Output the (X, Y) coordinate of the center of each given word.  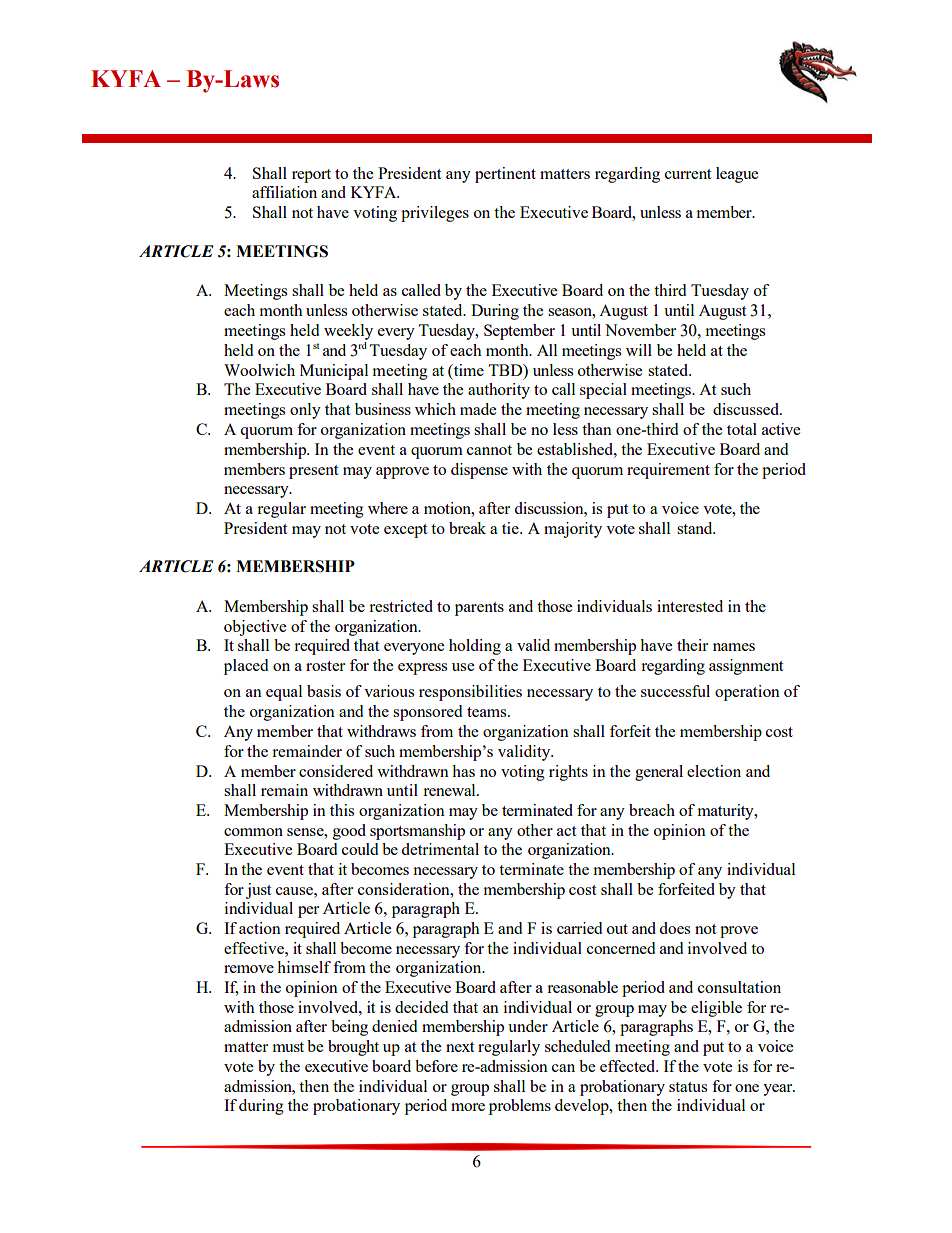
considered (336, 771)
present (313, 472)
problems (520, 1107)
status (688, 1087)
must (288, 1047)
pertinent (505, 175)
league (737, 175)
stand (696, 528)
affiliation (284, 192)
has (463, 771)
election (714, 771)
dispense (479, 471)
